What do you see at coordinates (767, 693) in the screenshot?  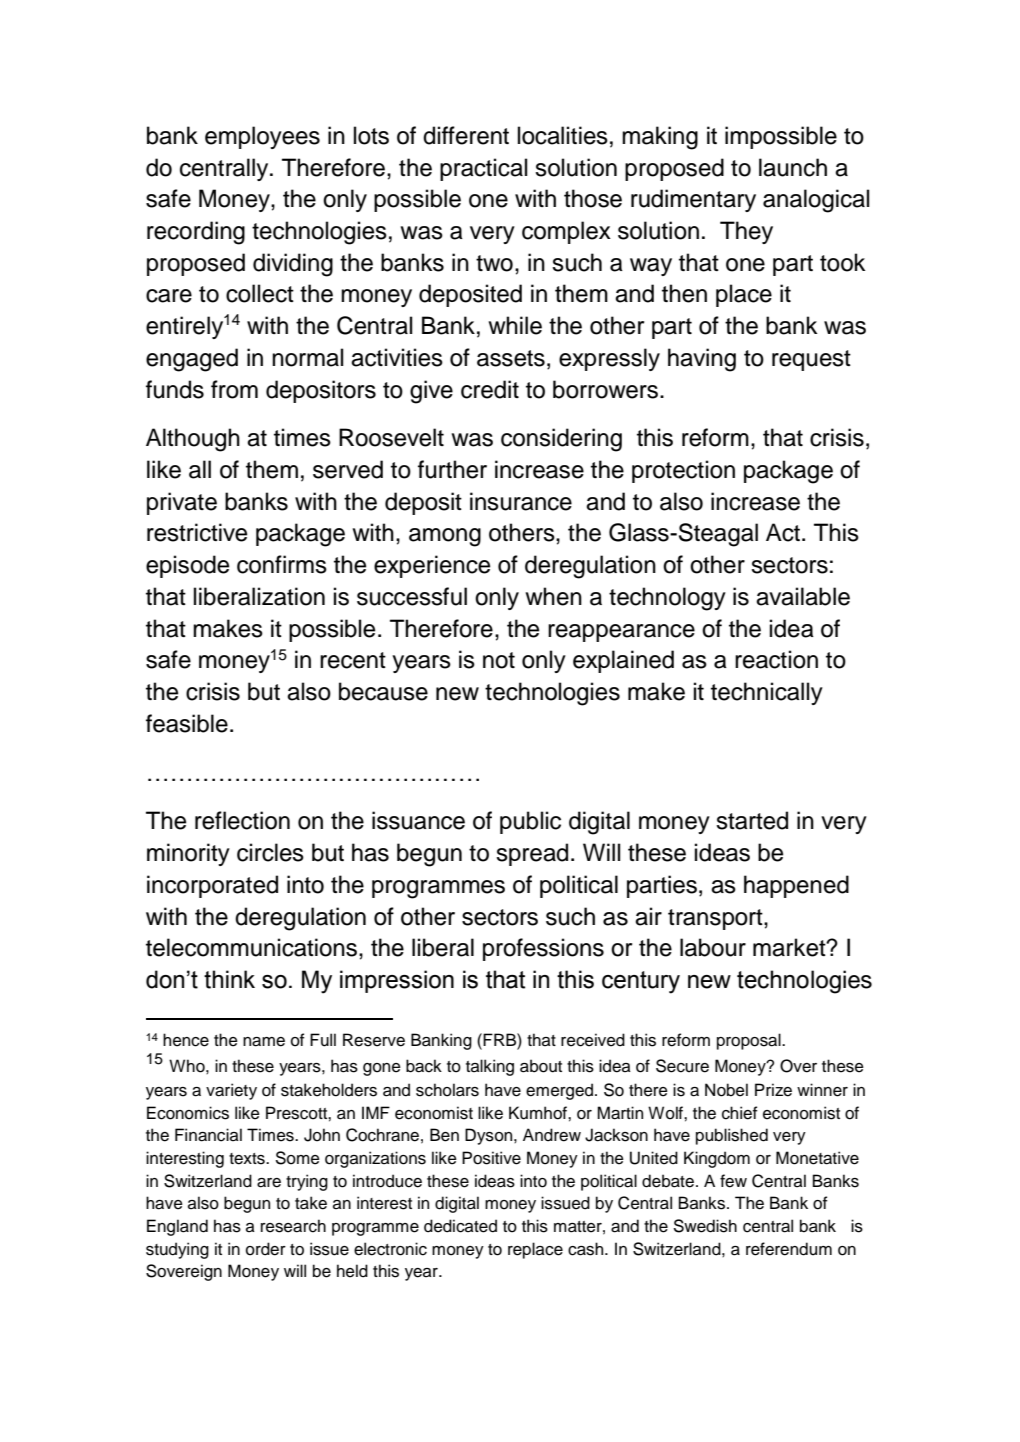 I see `technically` at bounding box center [767, 693].
